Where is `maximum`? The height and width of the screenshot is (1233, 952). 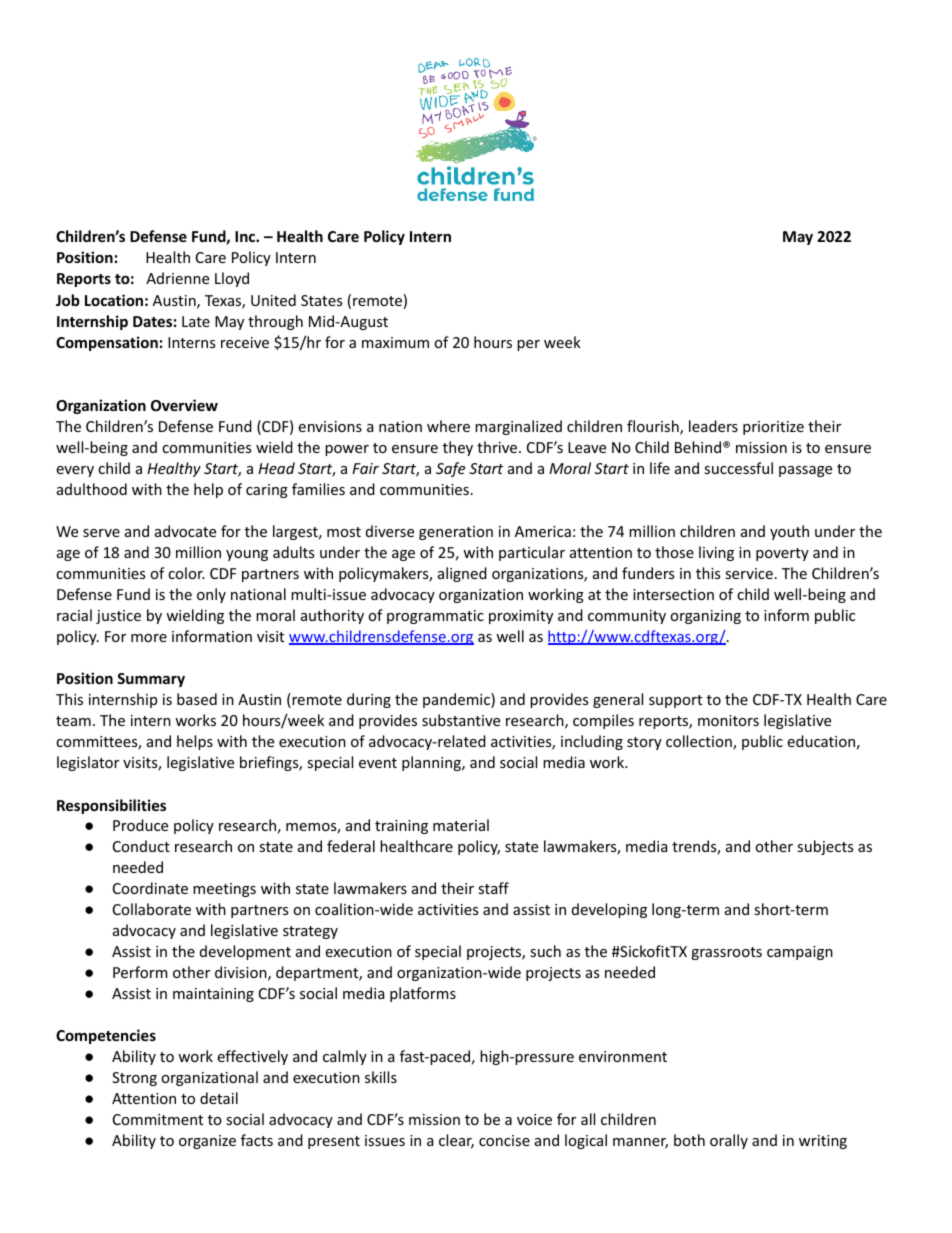
maximum is located at coordinates (395, 342).
